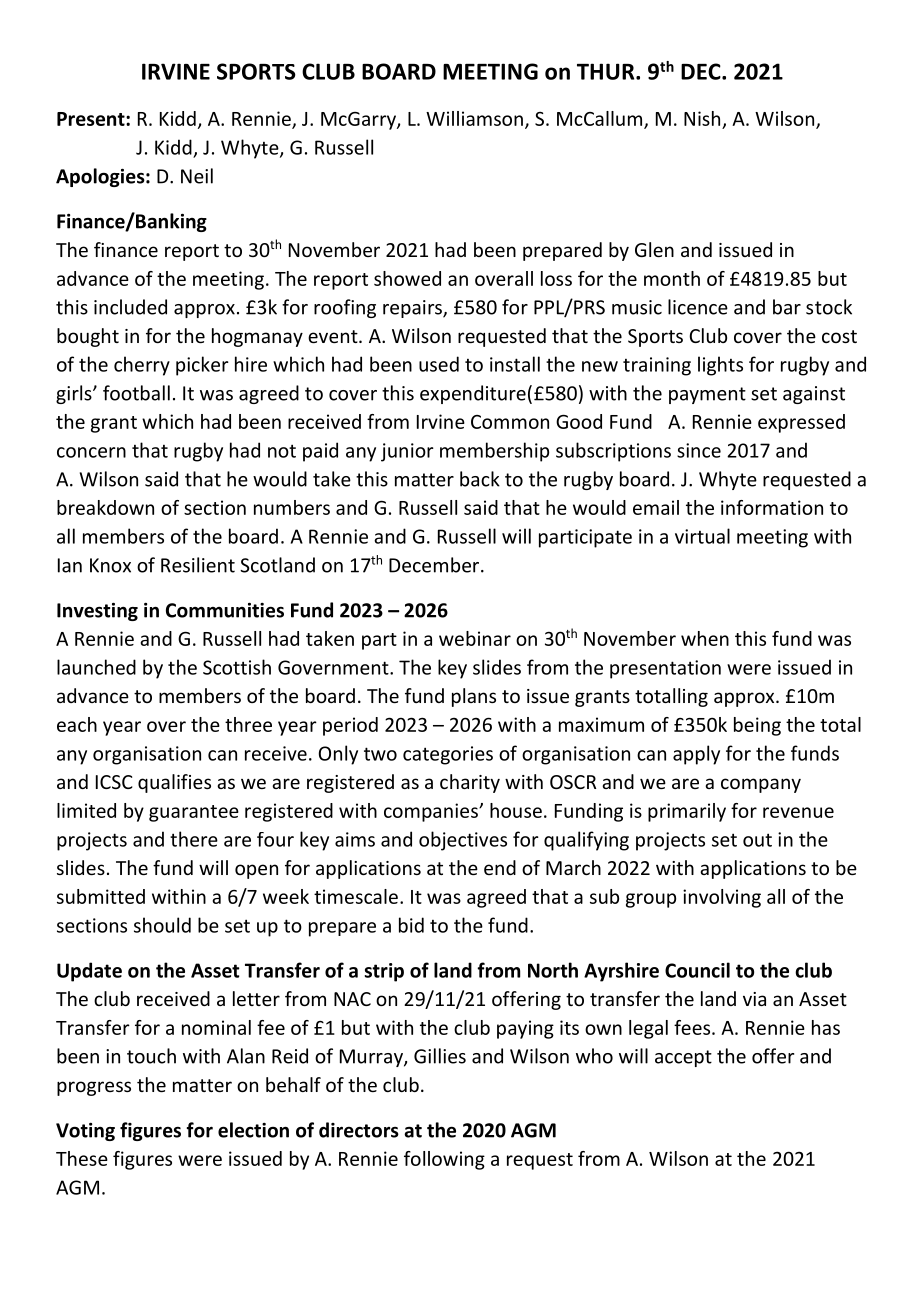 The width and height of the screenshot is (924, 1308). Describe the element at coordinates (85, 1132) in the screenshot. I see `Voting` at that location.
